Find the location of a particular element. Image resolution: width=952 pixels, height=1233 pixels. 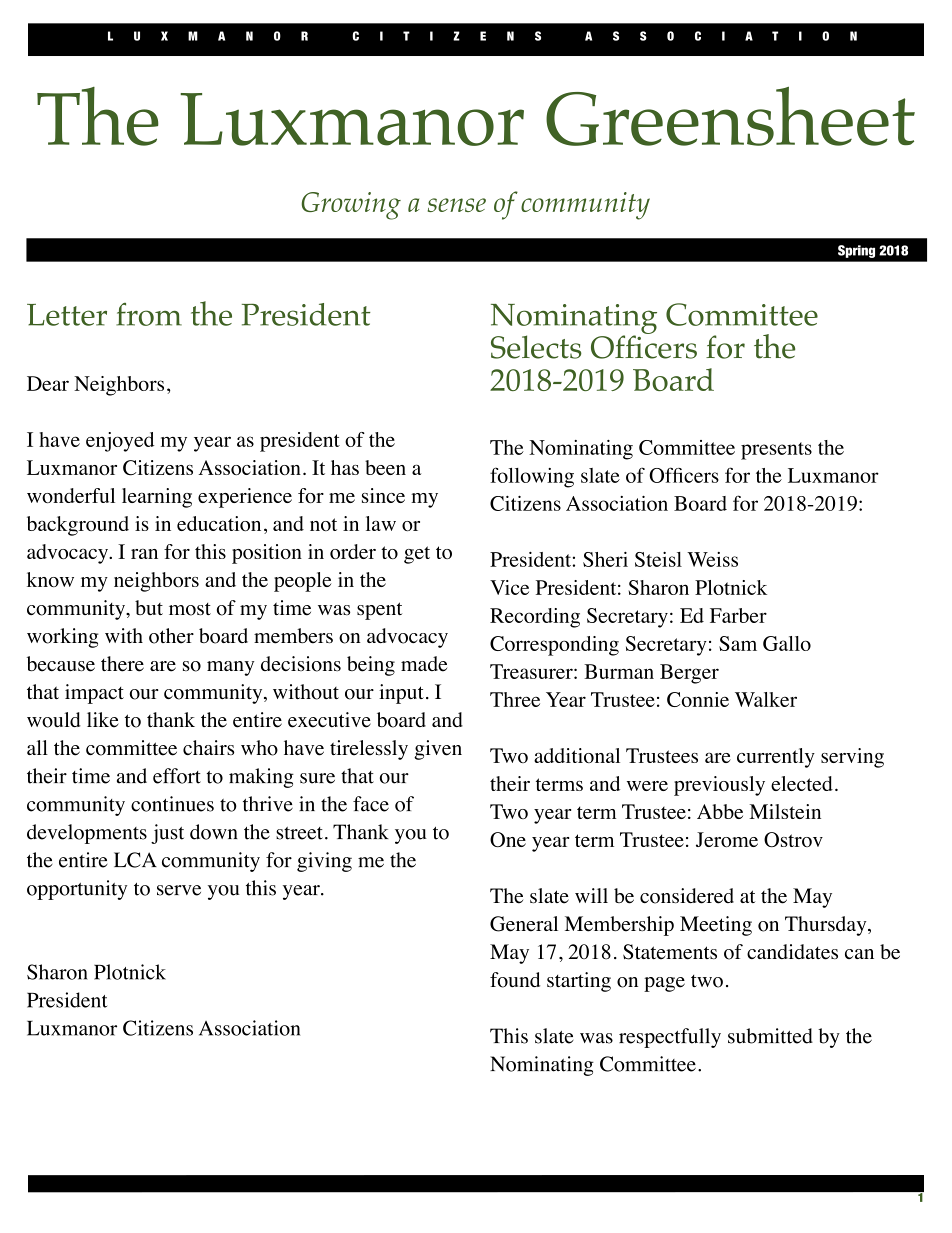

from is located at coordinates (149, 314).
